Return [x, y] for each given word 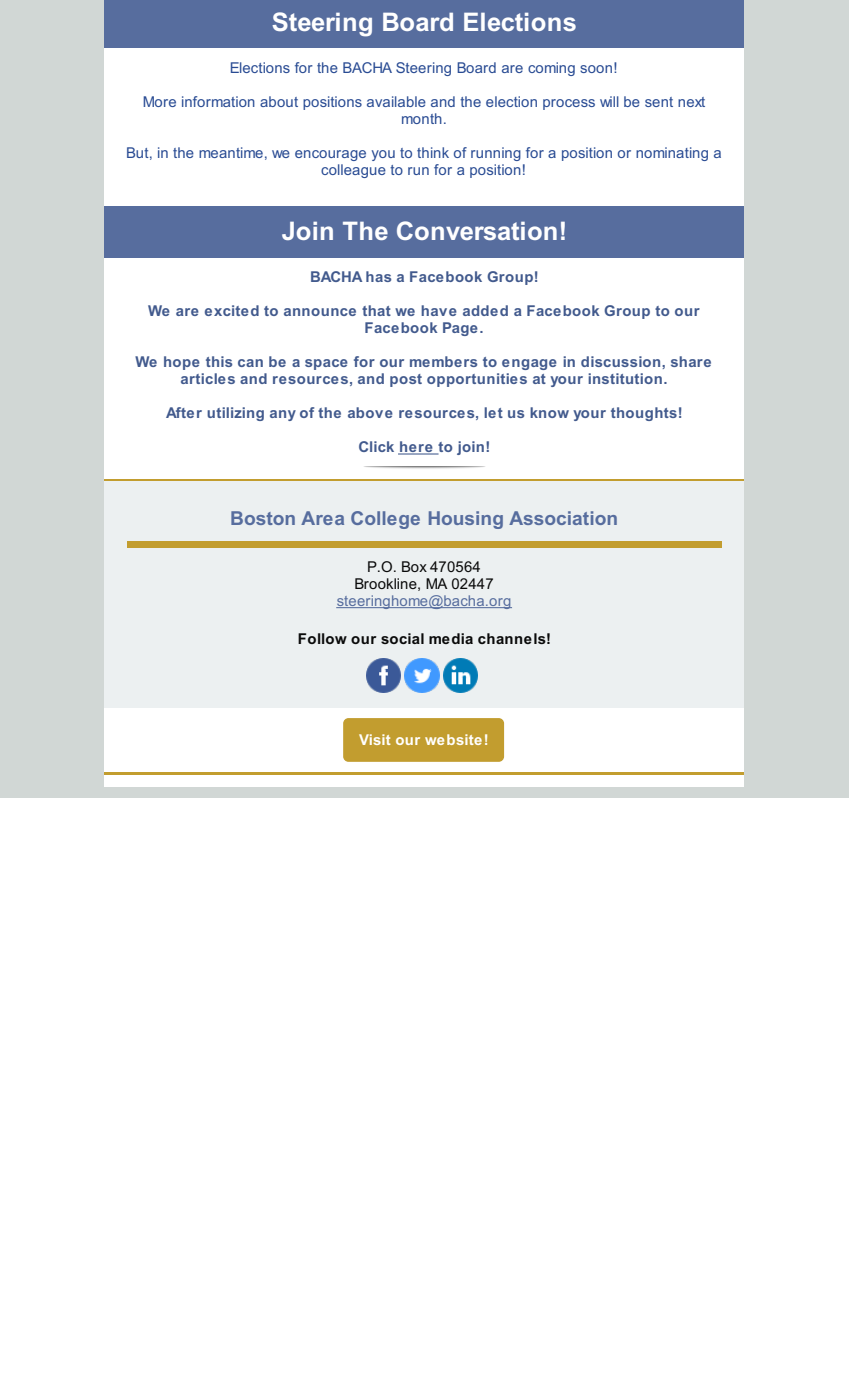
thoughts [644, 414]
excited [232, 310]
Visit [375, 739]
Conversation [477, 230]
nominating [672, 154]
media [451, 638]
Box [414, 566]
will [609, 101]
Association [563, 518]
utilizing [235, 414]
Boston [263, 518]
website [453, 739]
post [406, 380]
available [396, 101]
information [218, 101]
